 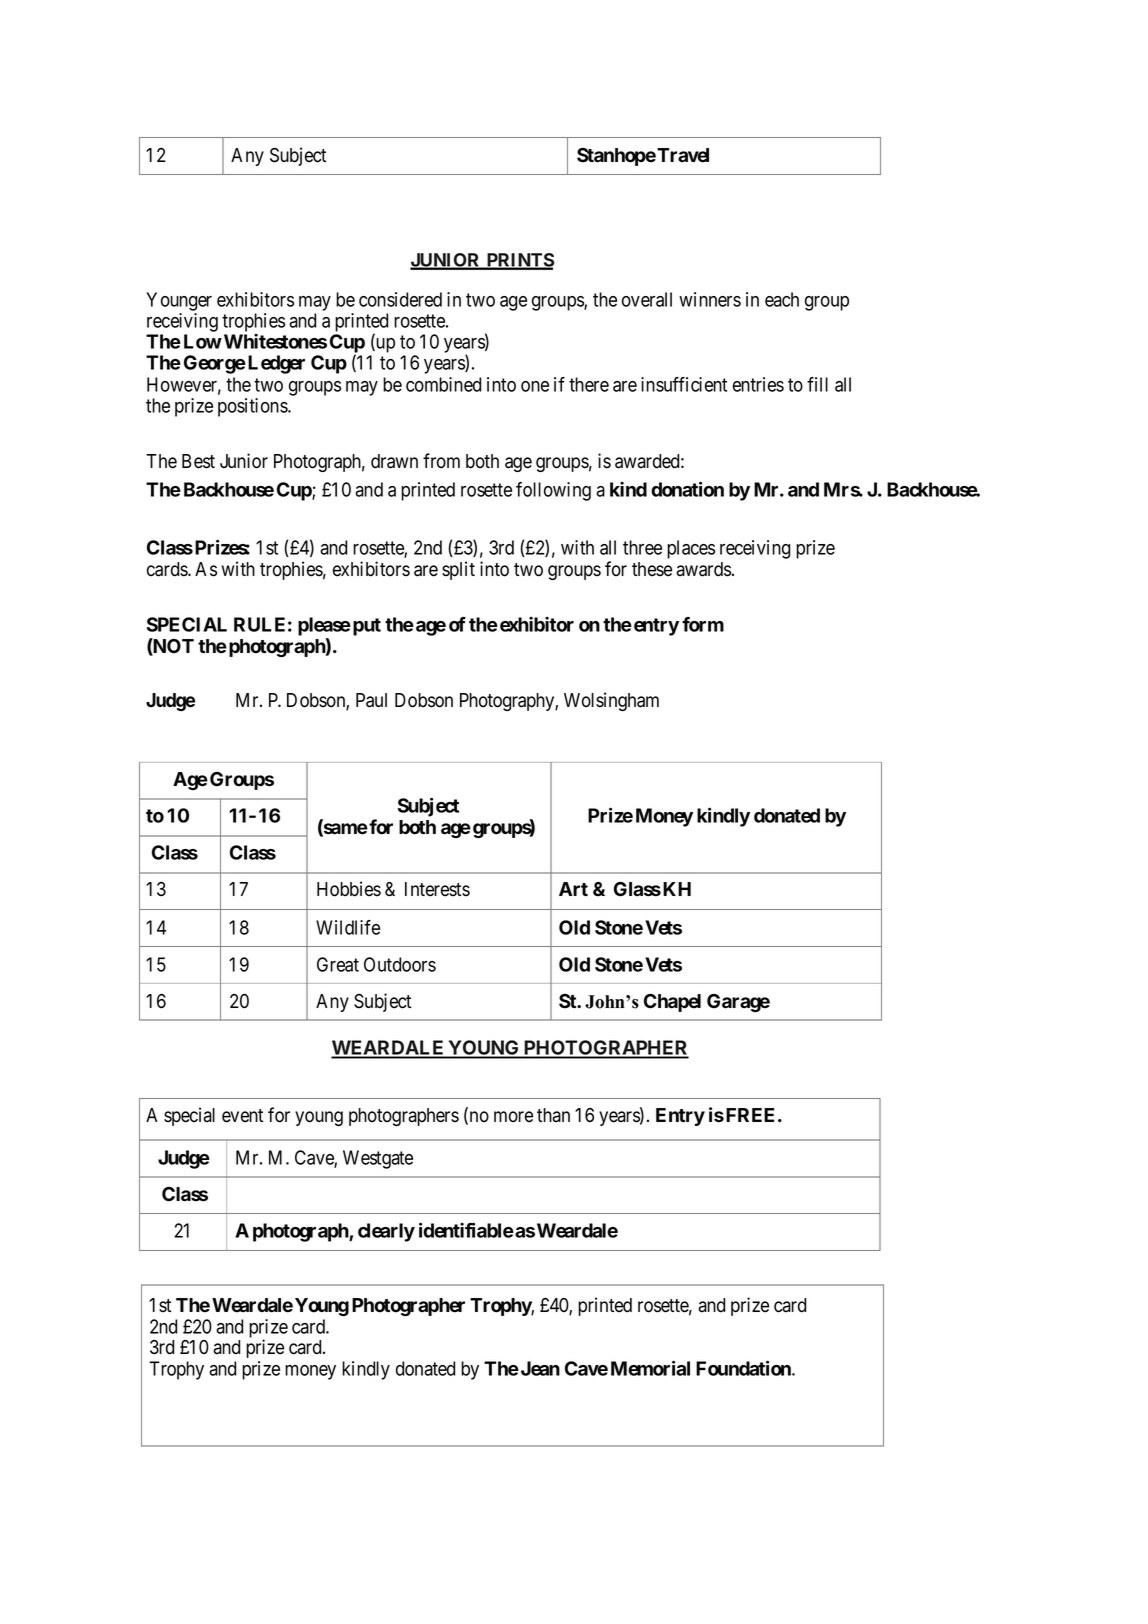 I want to click on Hobbies, so click(x=349, y=889).
